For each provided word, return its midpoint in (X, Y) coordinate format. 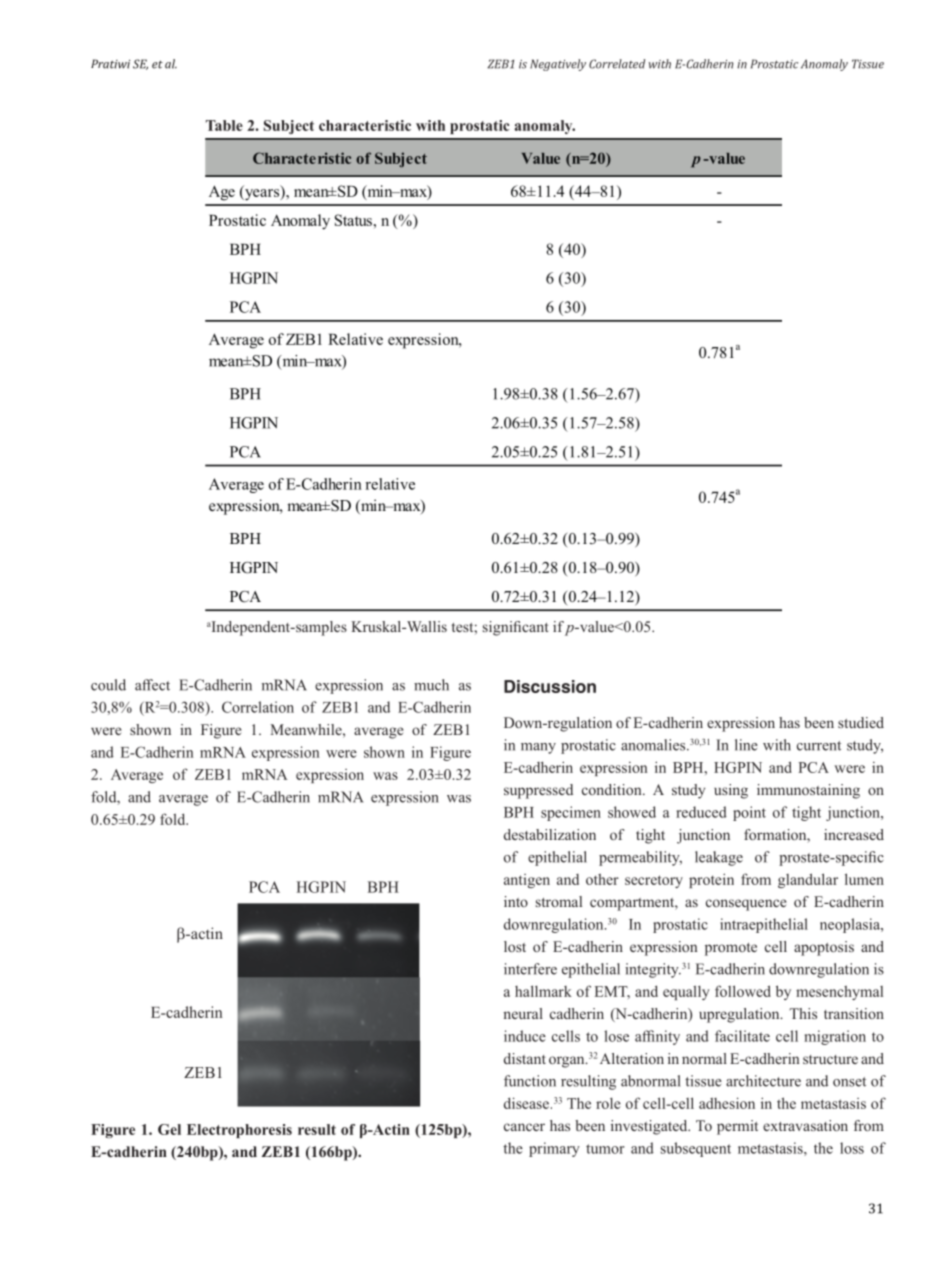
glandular (808, 880)
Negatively (558, 65)
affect (152, 685)
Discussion (550, 686)
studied (861, 722)
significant (515, 628)
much (431, 685)
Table (224, 125)
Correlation (258, 707)
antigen (527, 881)
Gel (169, 1129)
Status (353, 220)
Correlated (617, 64)
